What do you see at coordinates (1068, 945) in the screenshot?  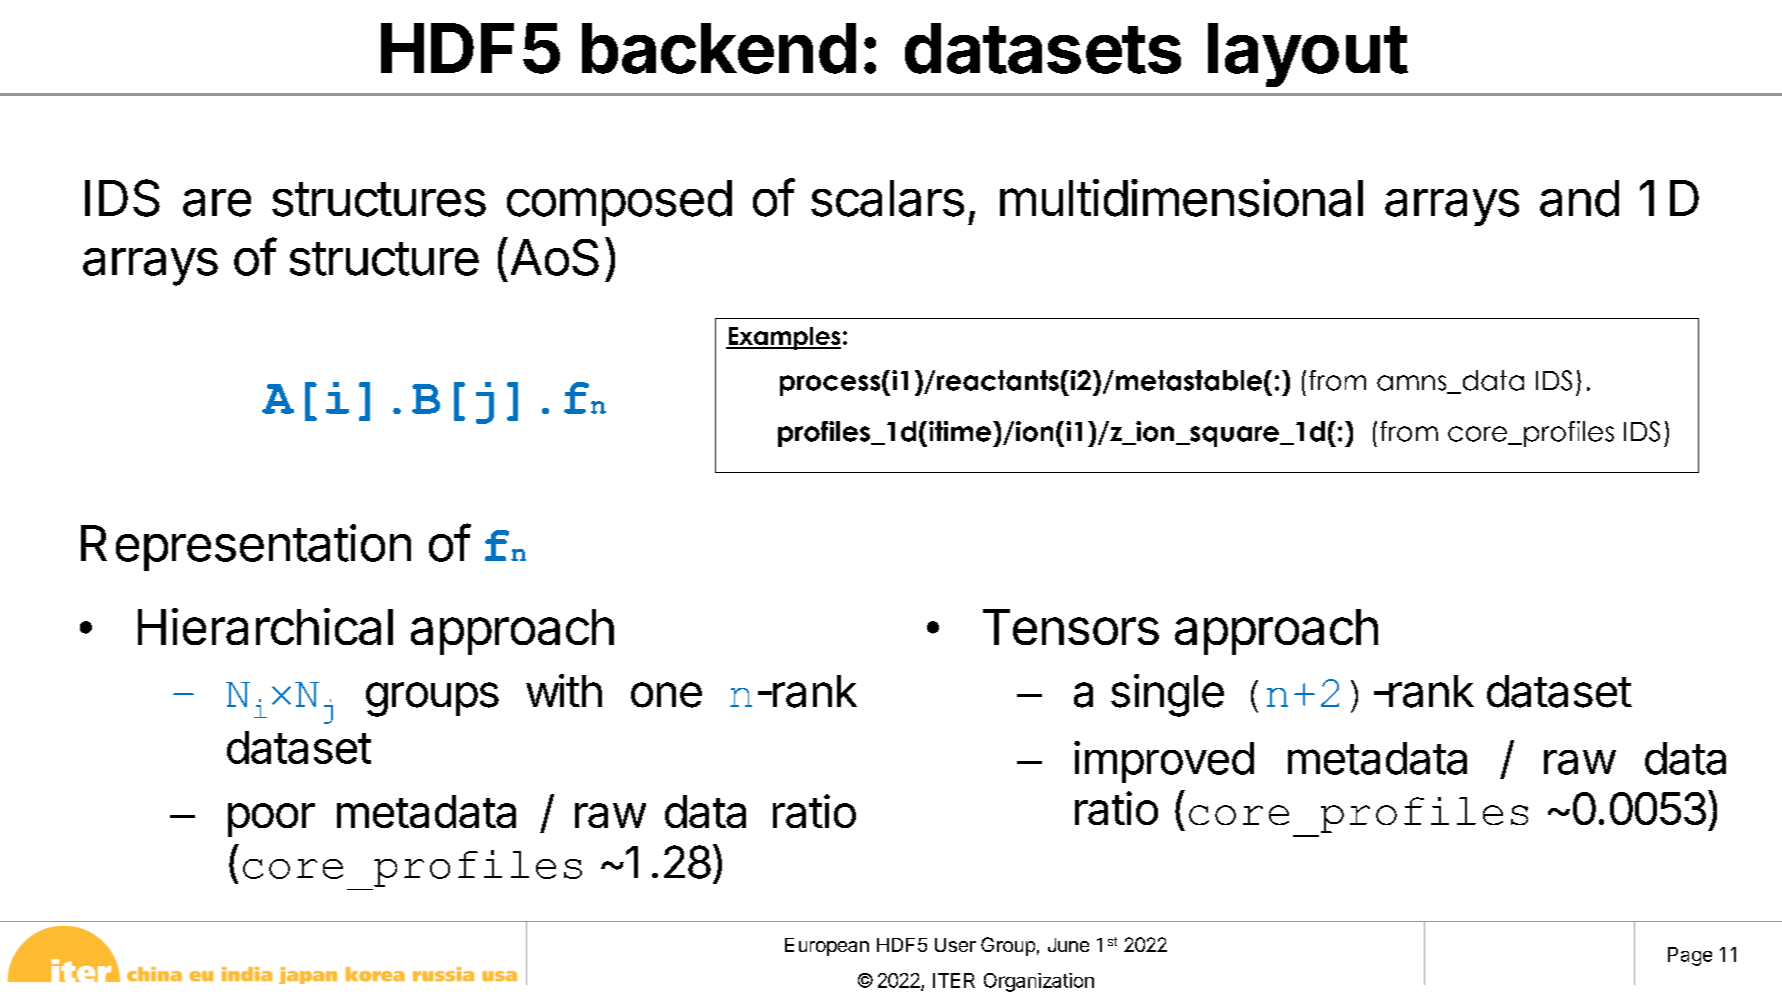 I see `June` at bounding box center [1068, 945].
